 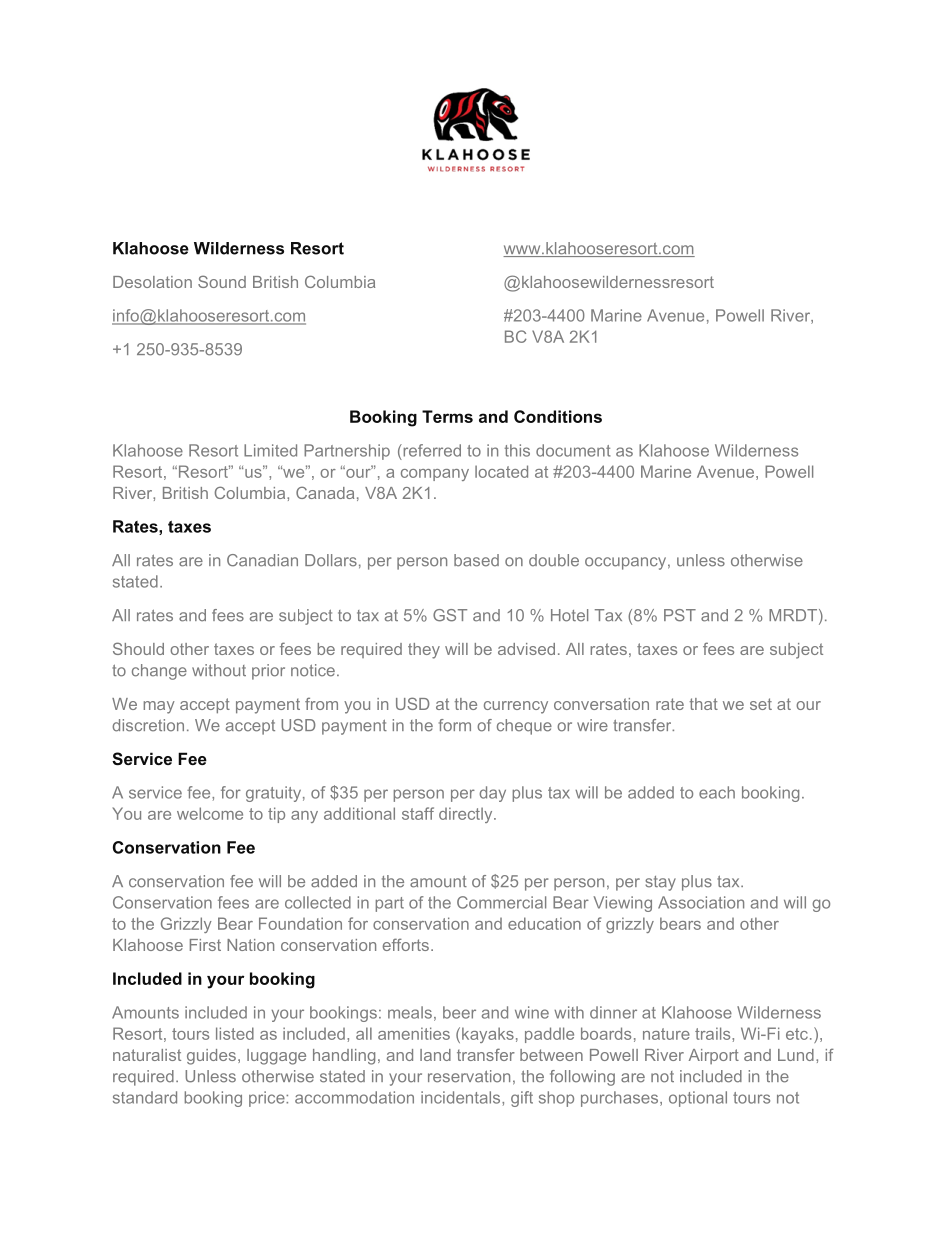 What do you see at coordinates (262, 560) in the screenshot?
I see `Canadian` at bounding box center [262, 560].
